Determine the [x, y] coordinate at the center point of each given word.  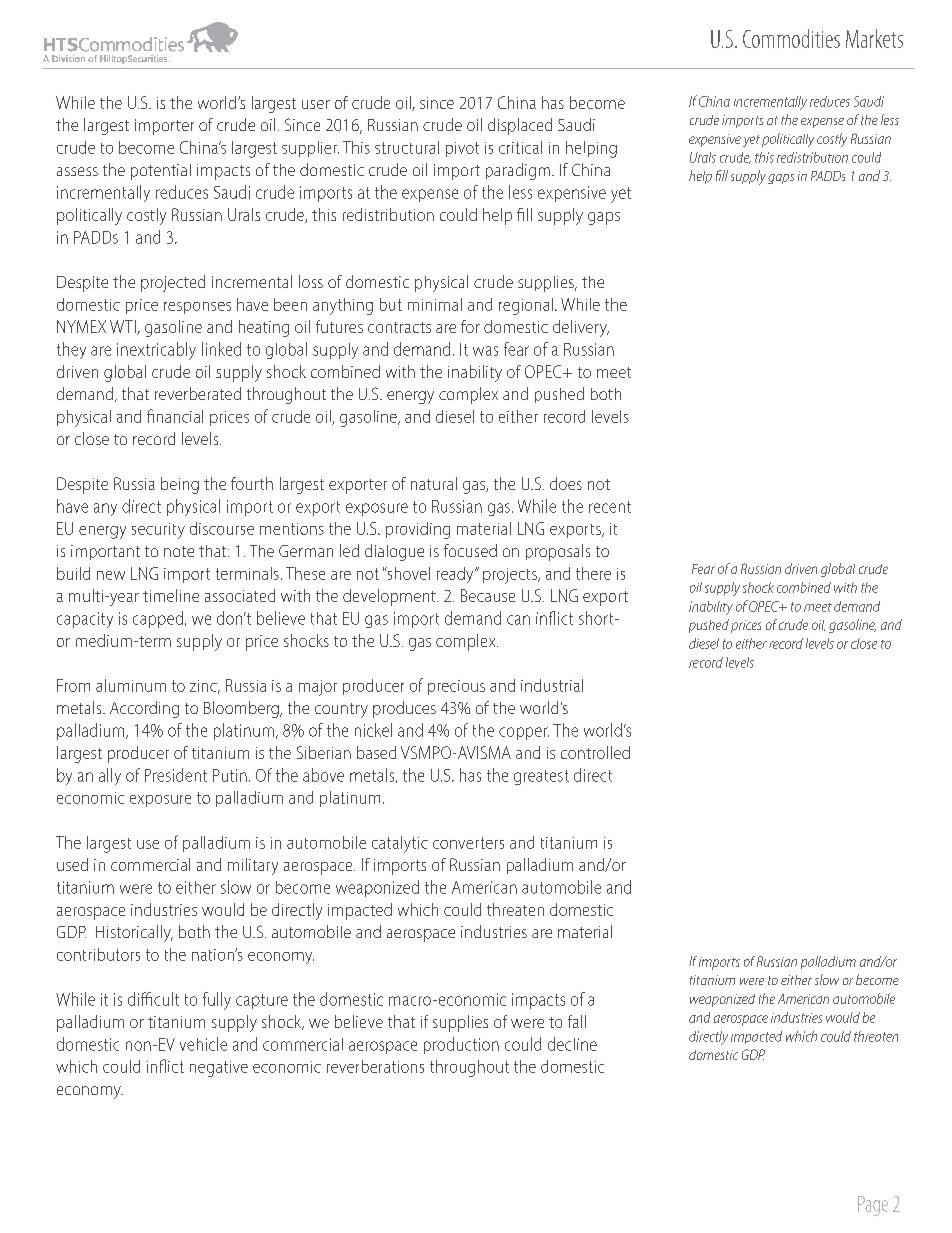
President [176, 775]
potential [161, 172]
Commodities [791, 38]
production [461, 1045]
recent [610, 507]
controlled [595, 752]
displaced [520, 126]
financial [175, 416]
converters [468, 843]
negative [219, 1069]
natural [434, 483]
